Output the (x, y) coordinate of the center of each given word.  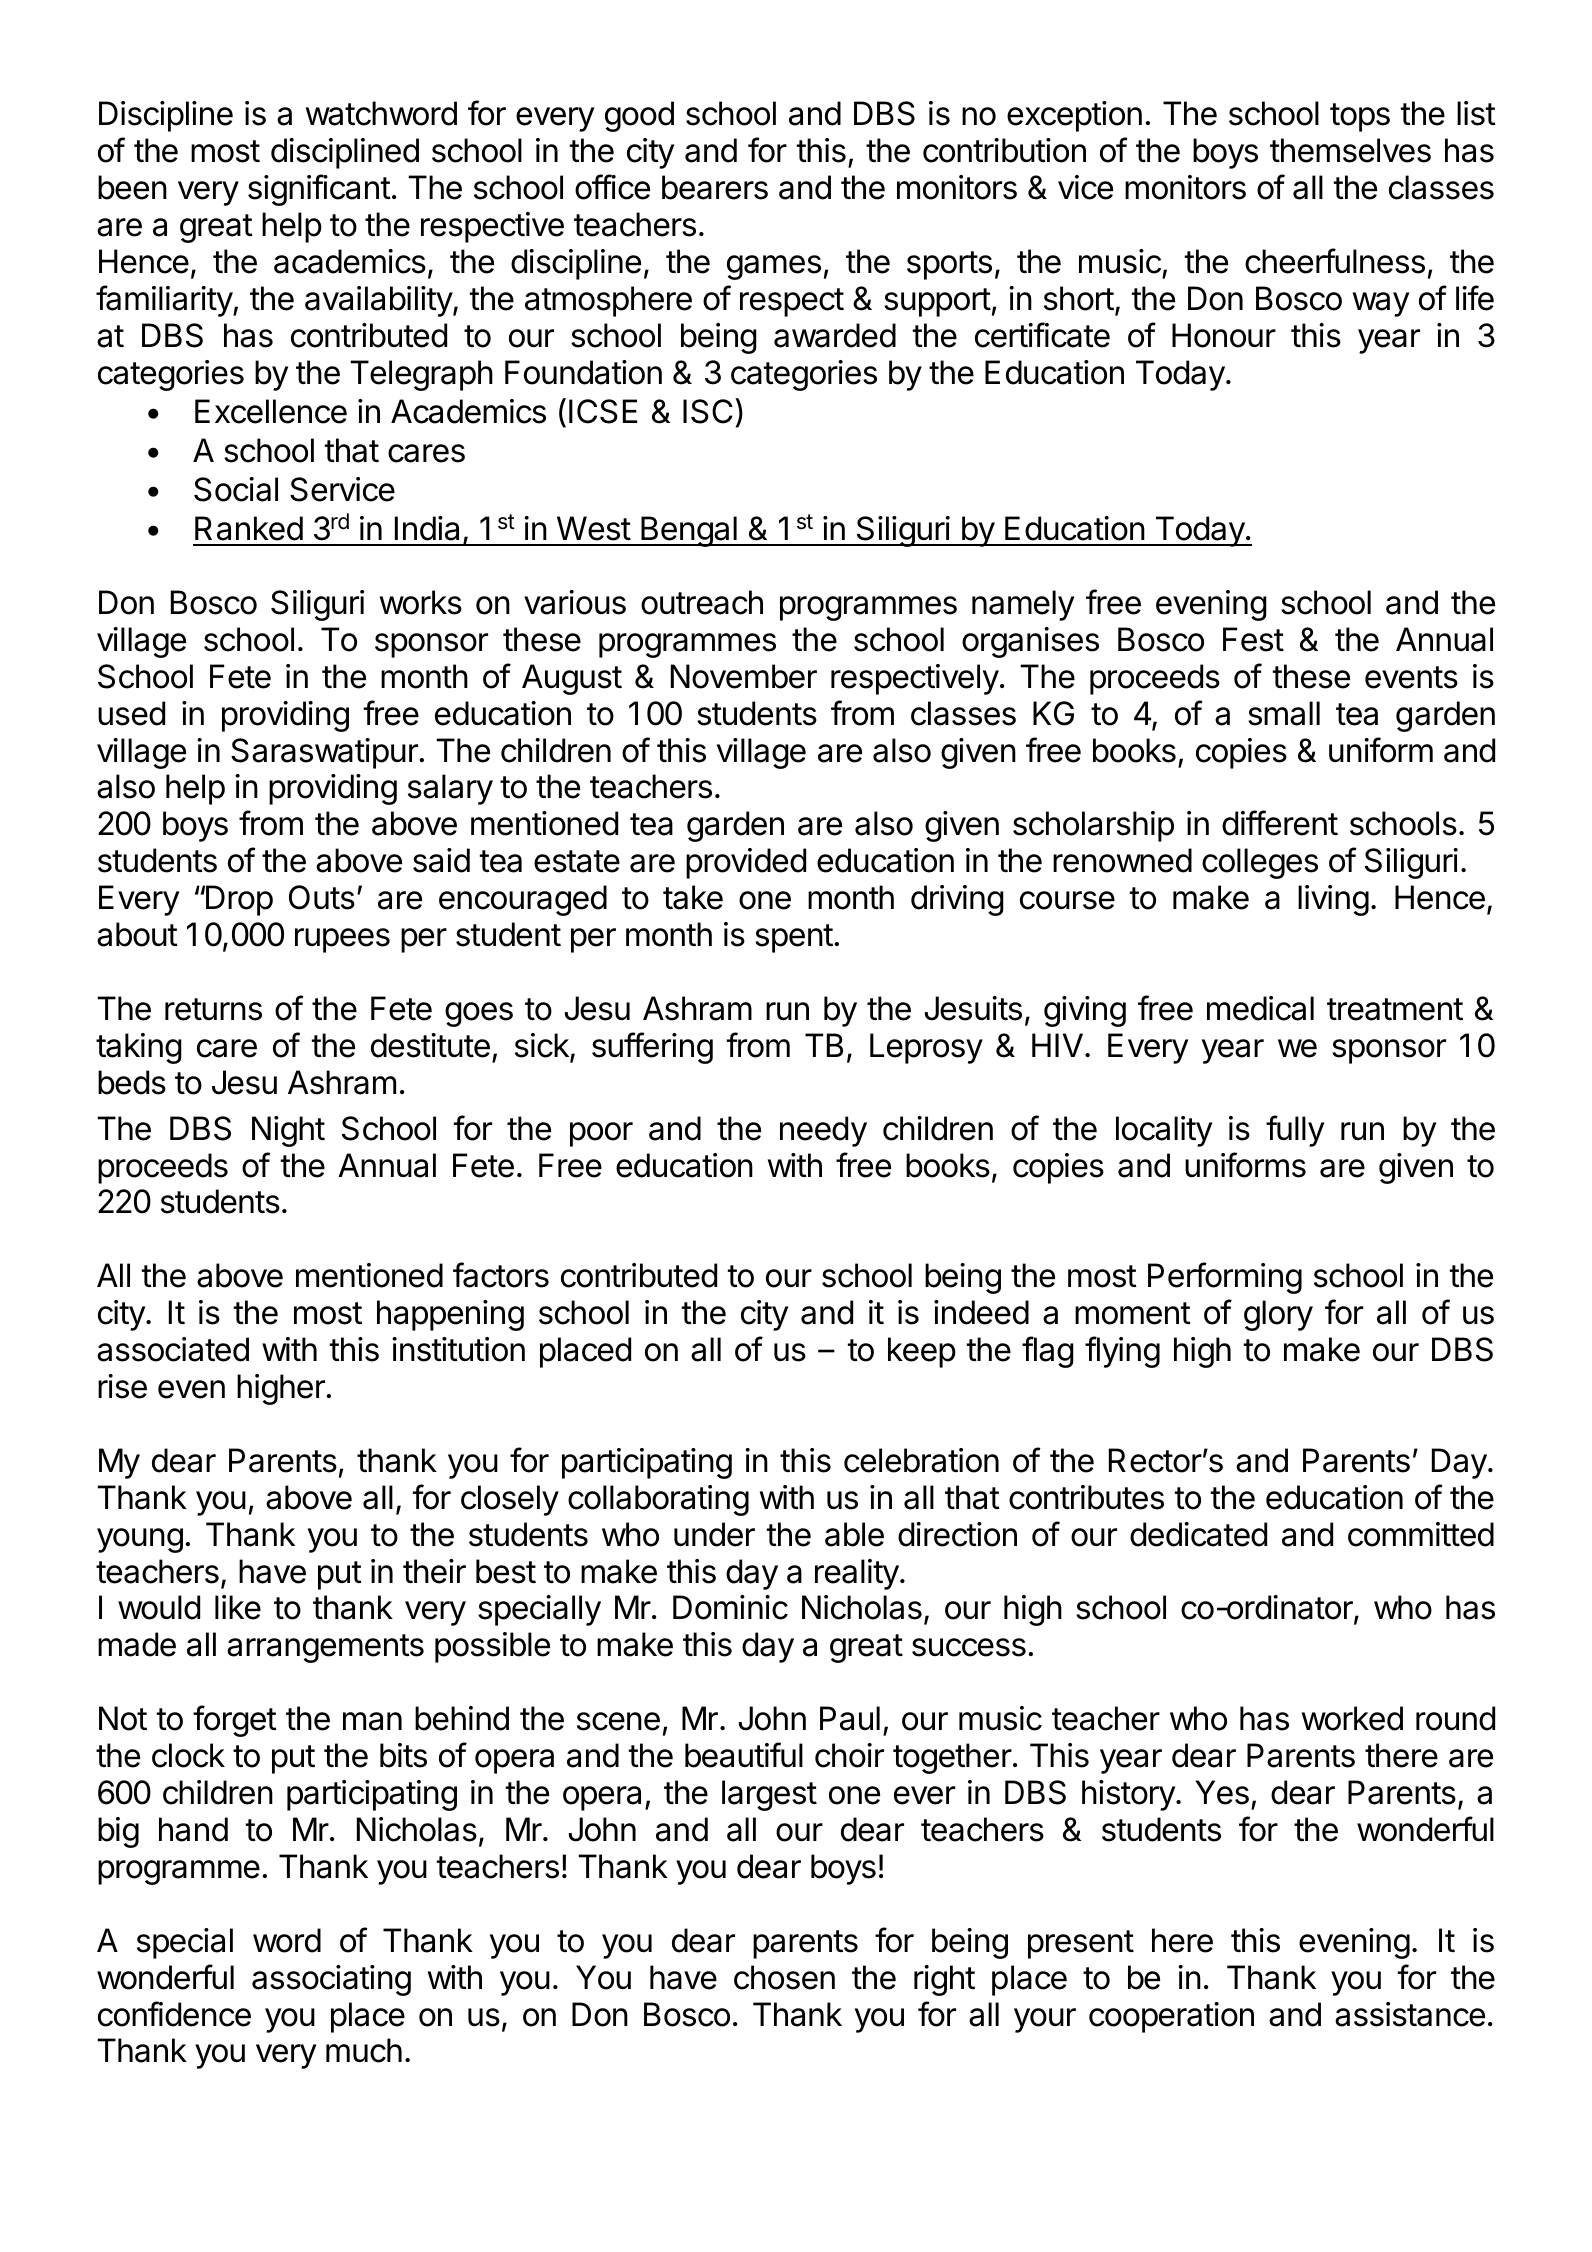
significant (319, 190)
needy (823, 1131)
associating (331, 1980)
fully (1295, 1131)
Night (288, 1131)
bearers (715, 187)
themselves (1350, 150)
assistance (1410, 2014)
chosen (784, 1977)
